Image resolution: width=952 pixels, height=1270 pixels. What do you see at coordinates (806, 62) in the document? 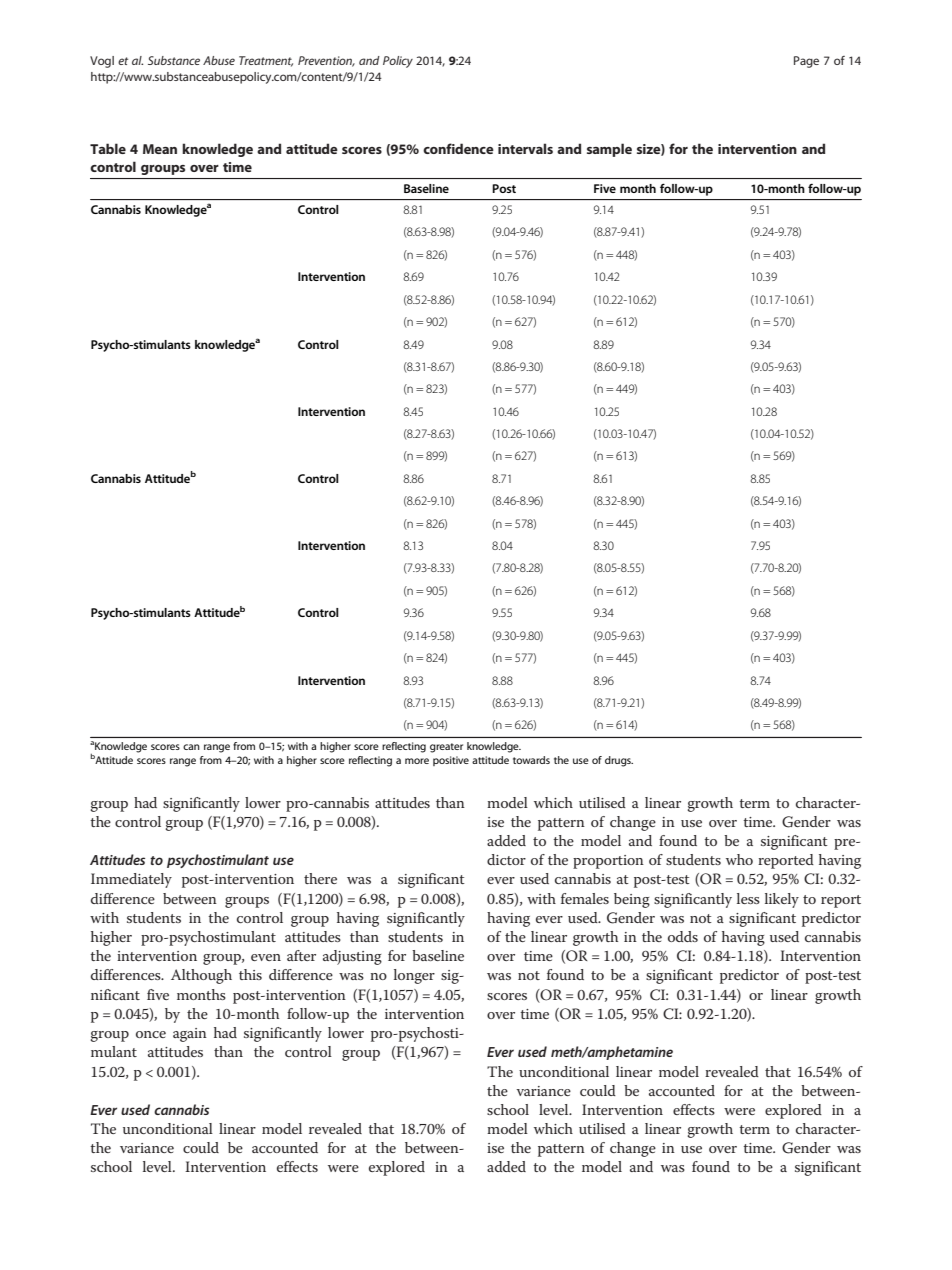
I see `Page` at bounding box center [806, 62].
